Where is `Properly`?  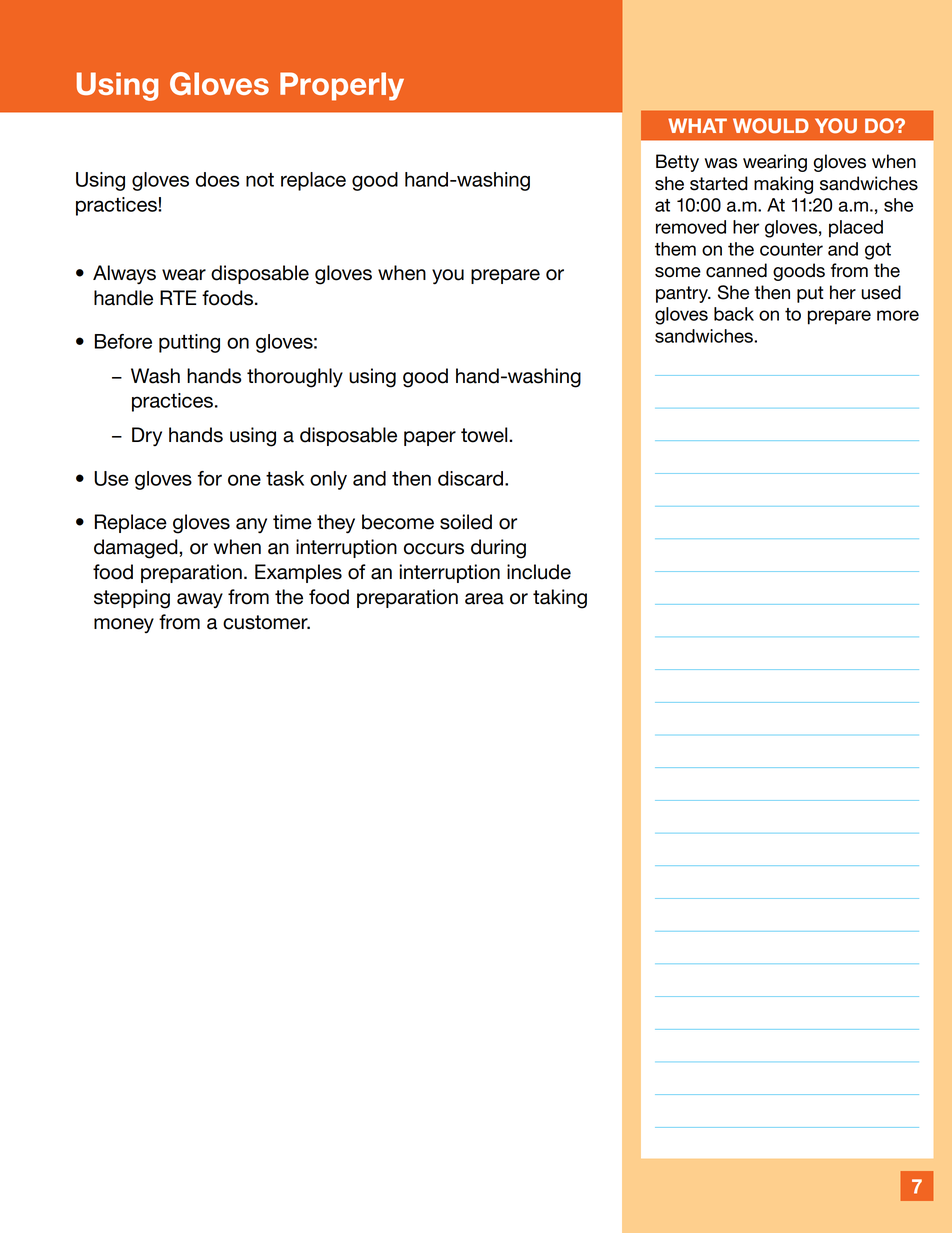
Properly is located at coordinates (342, 86).
